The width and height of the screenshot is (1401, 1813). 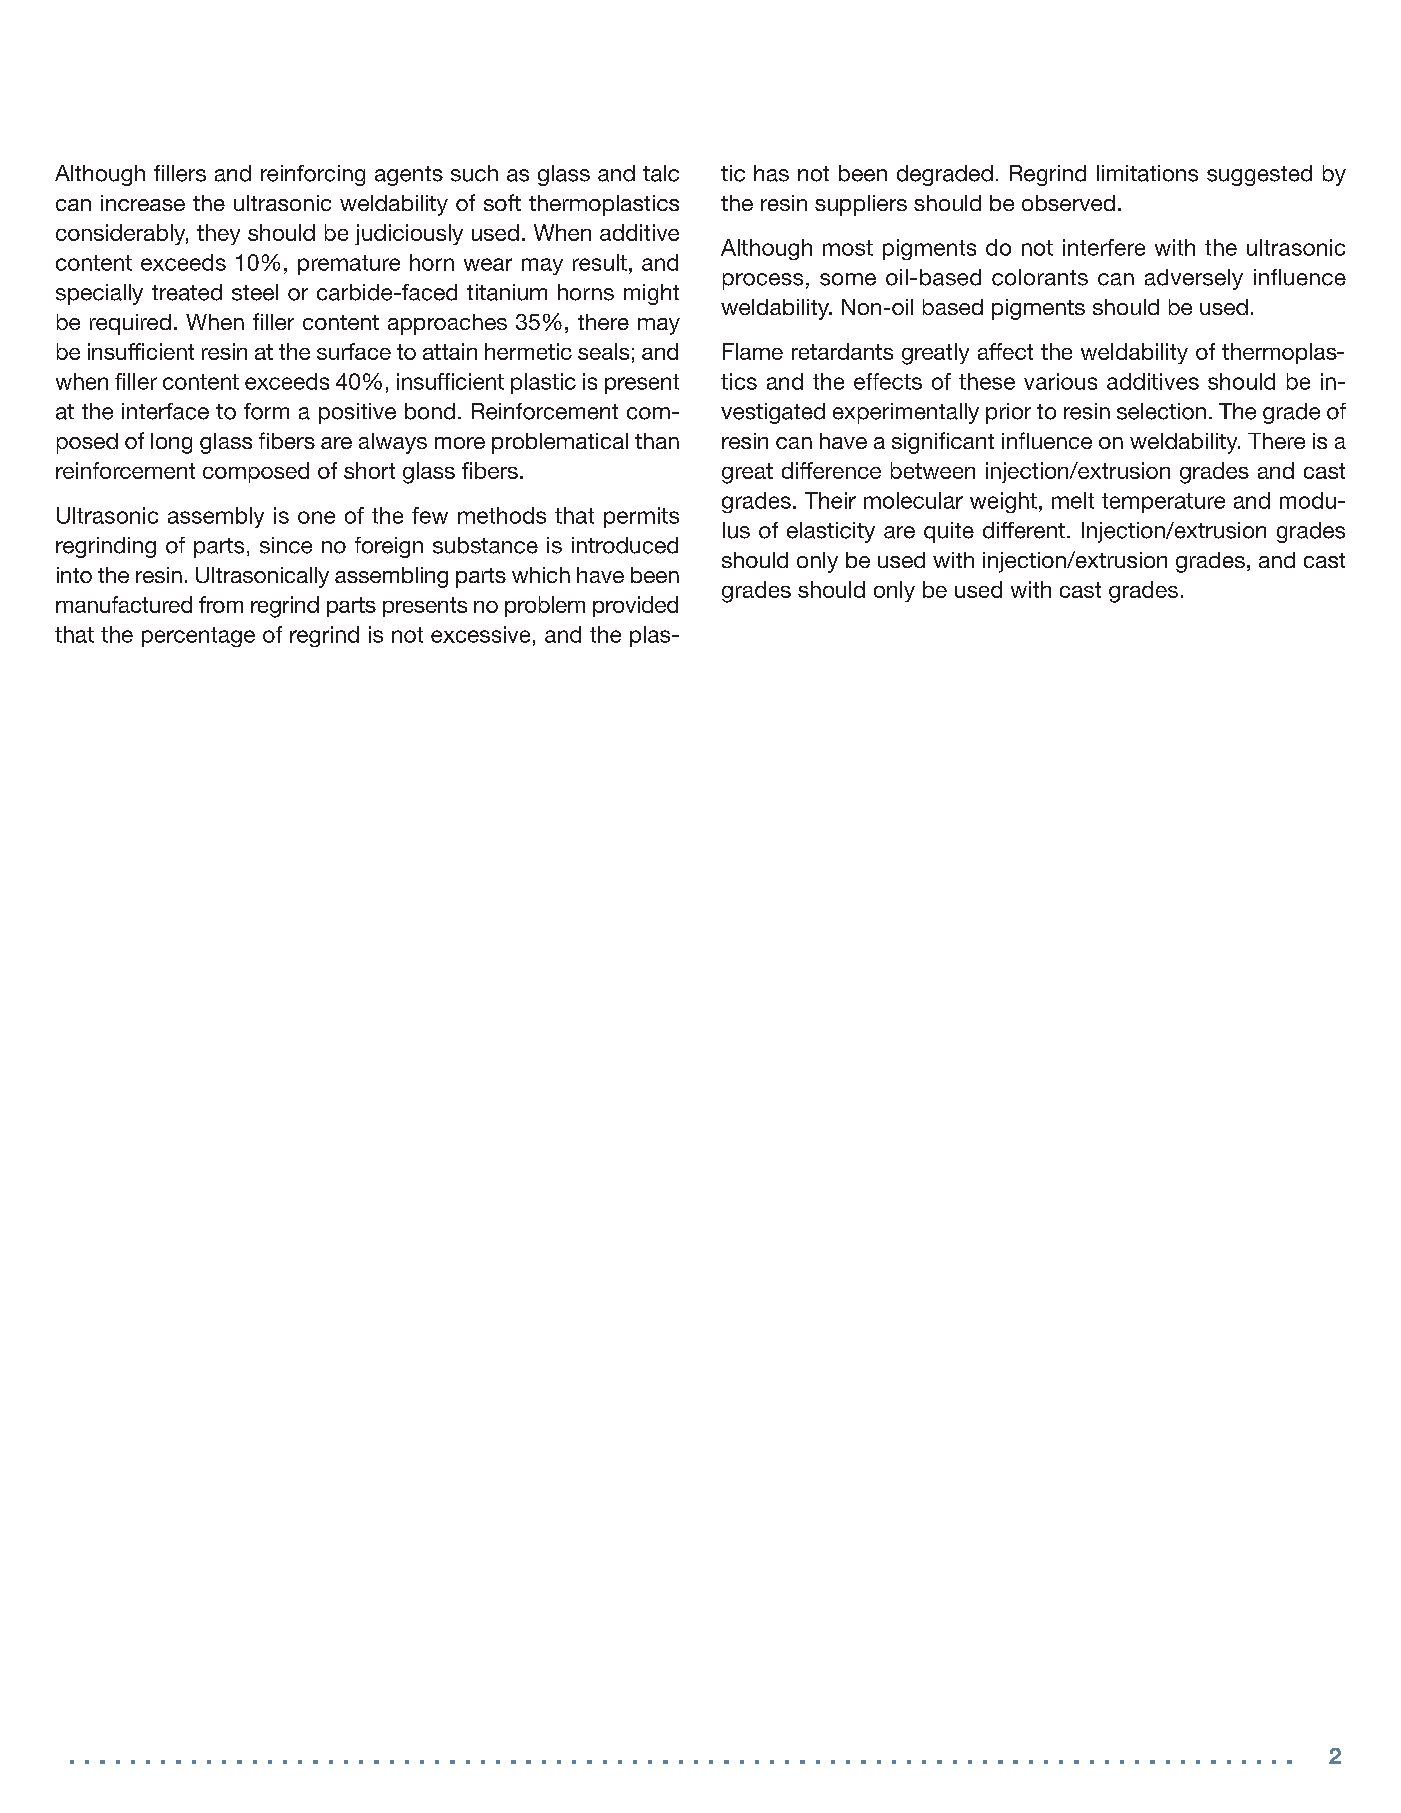 What do you see at coordinates (266, 411) in the screenshot?
I see `form` at bounding box center [266, 411].
